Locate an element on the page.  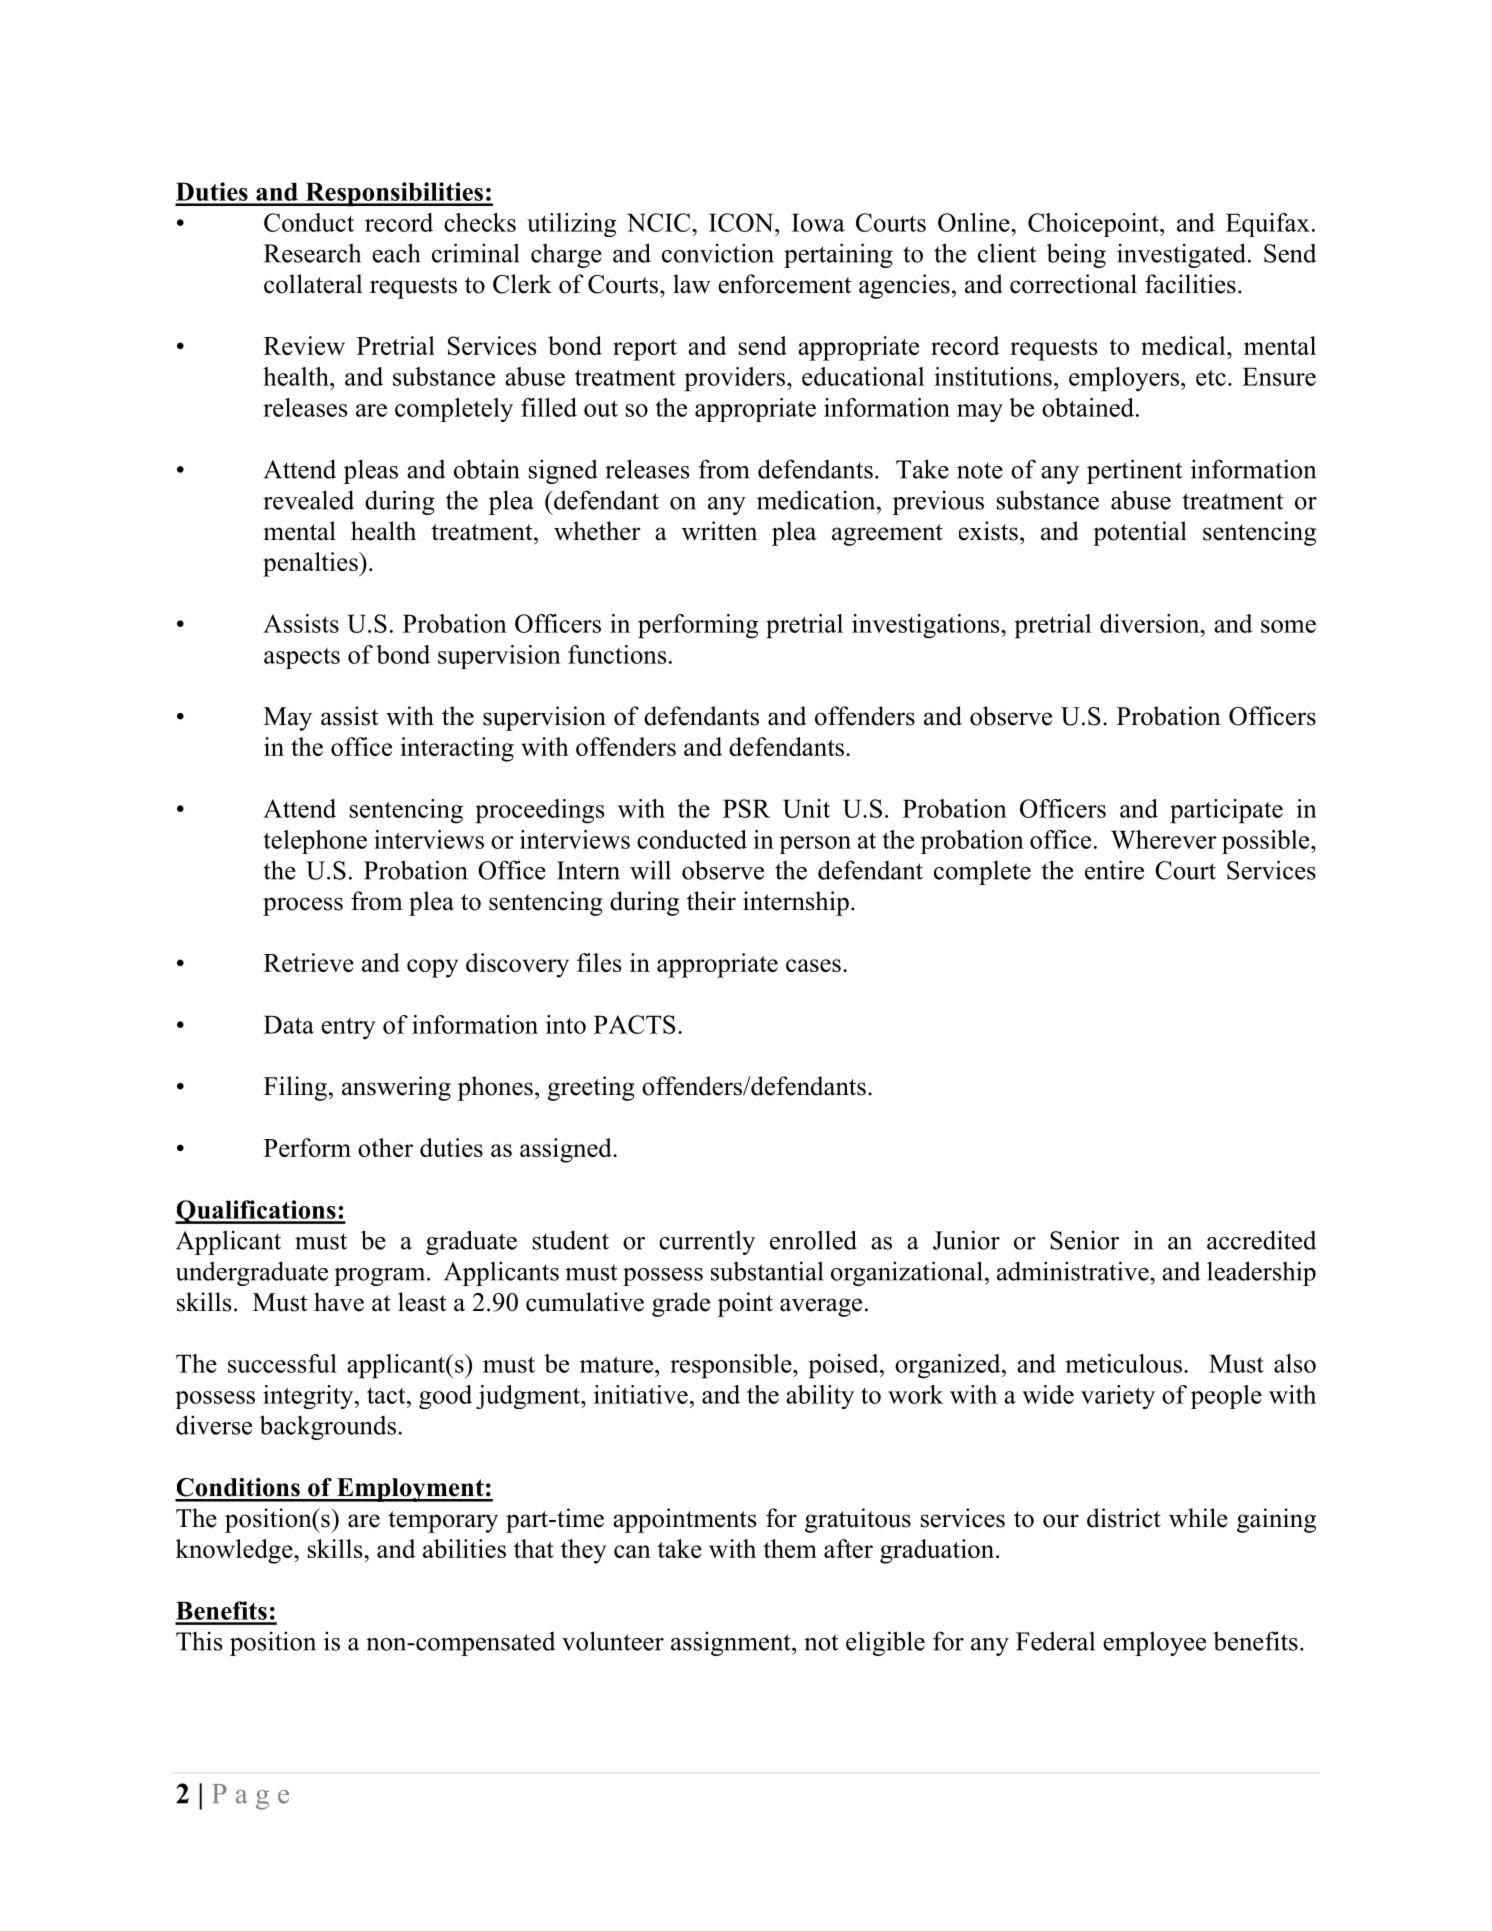
investigated is located at coordinates (1181, 255).
